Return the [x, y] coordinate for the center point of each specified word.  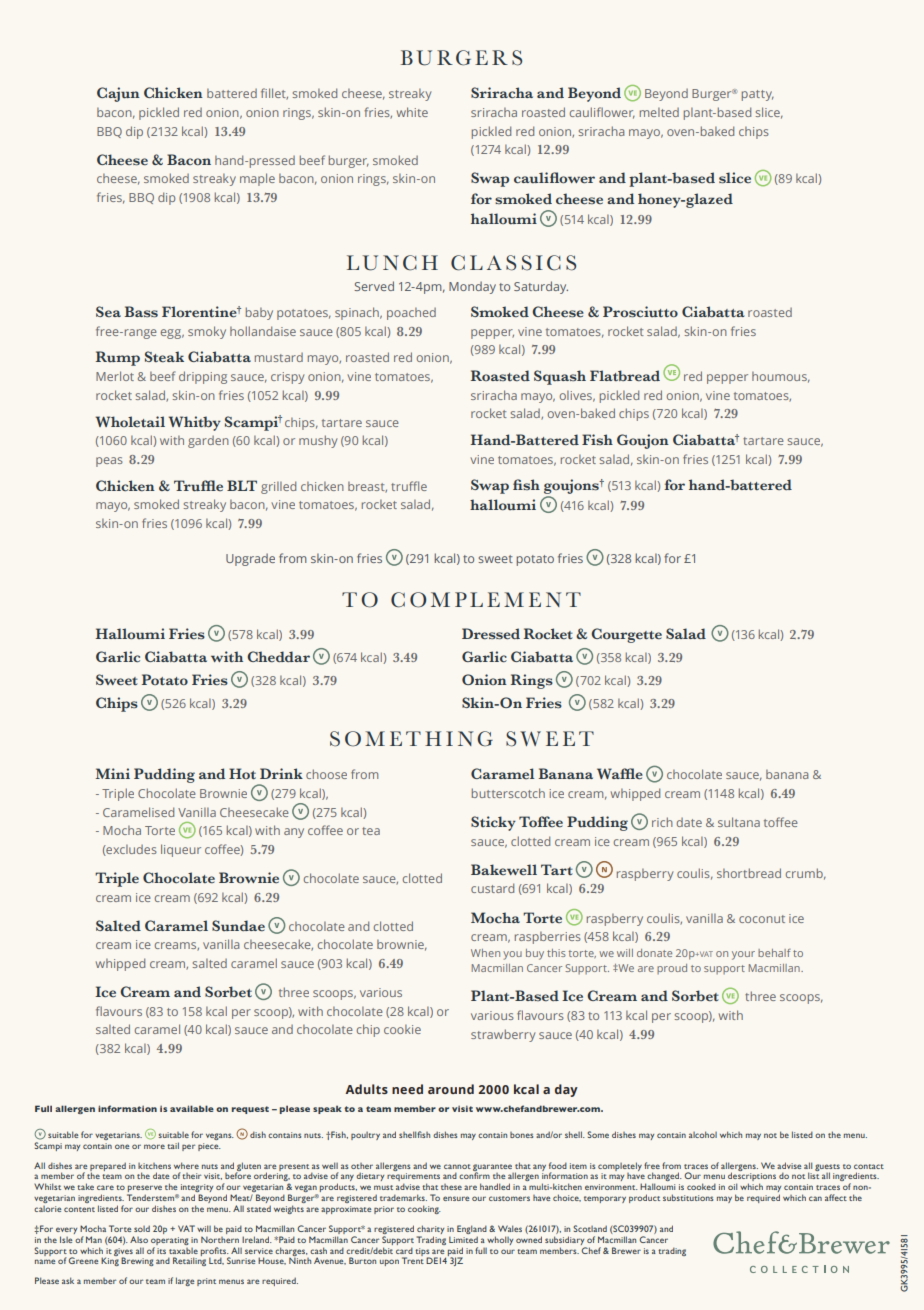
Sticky [493, 823]
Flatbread [625, 376]
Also [139, 1239]
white [412, 112]
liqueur [181, 850]
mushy [318, 441]
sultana [739, 822]
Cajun [118, 94]
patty [758, 95]
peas [109, 462]
